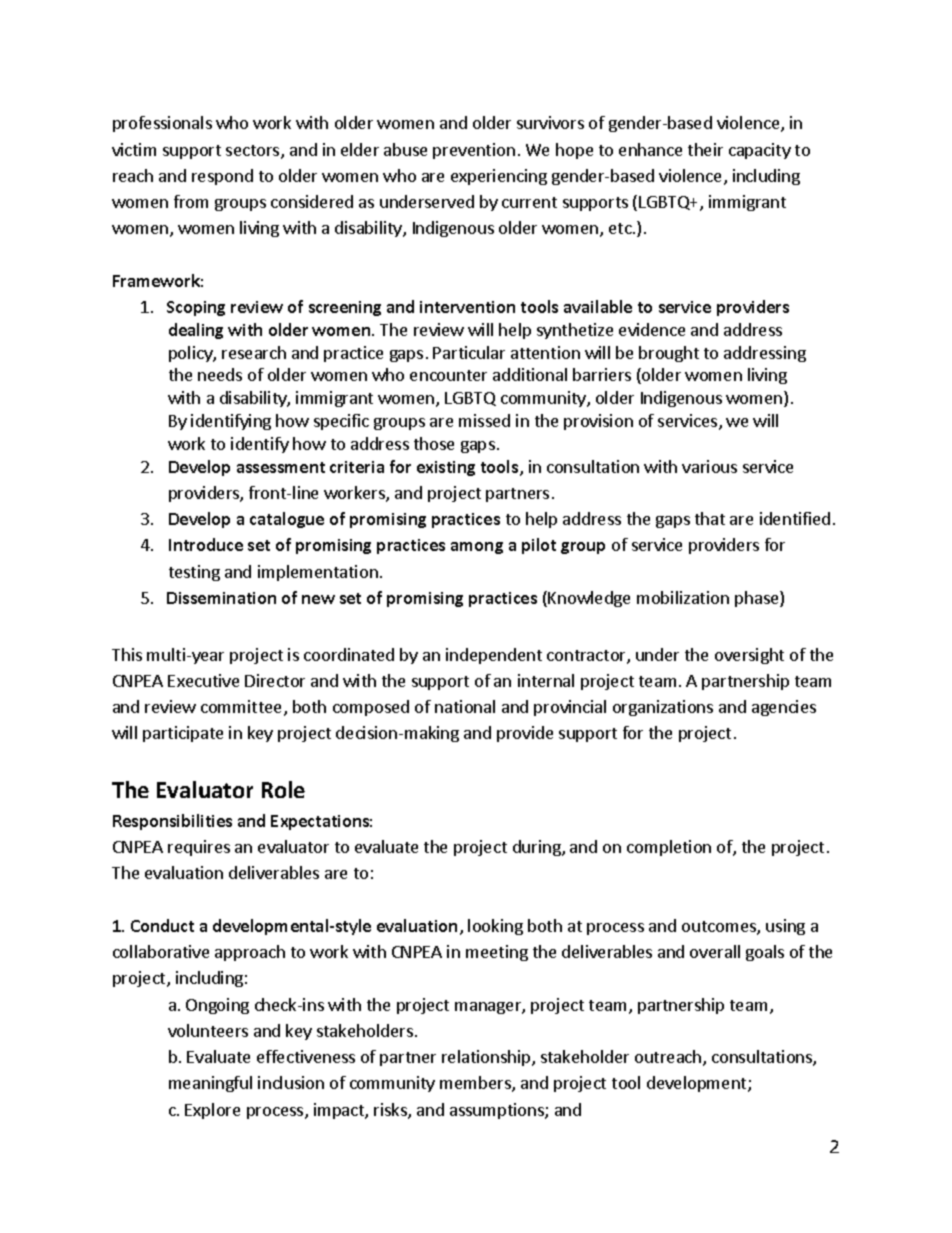  I want to click on meaningful, so click(210, 1084).
